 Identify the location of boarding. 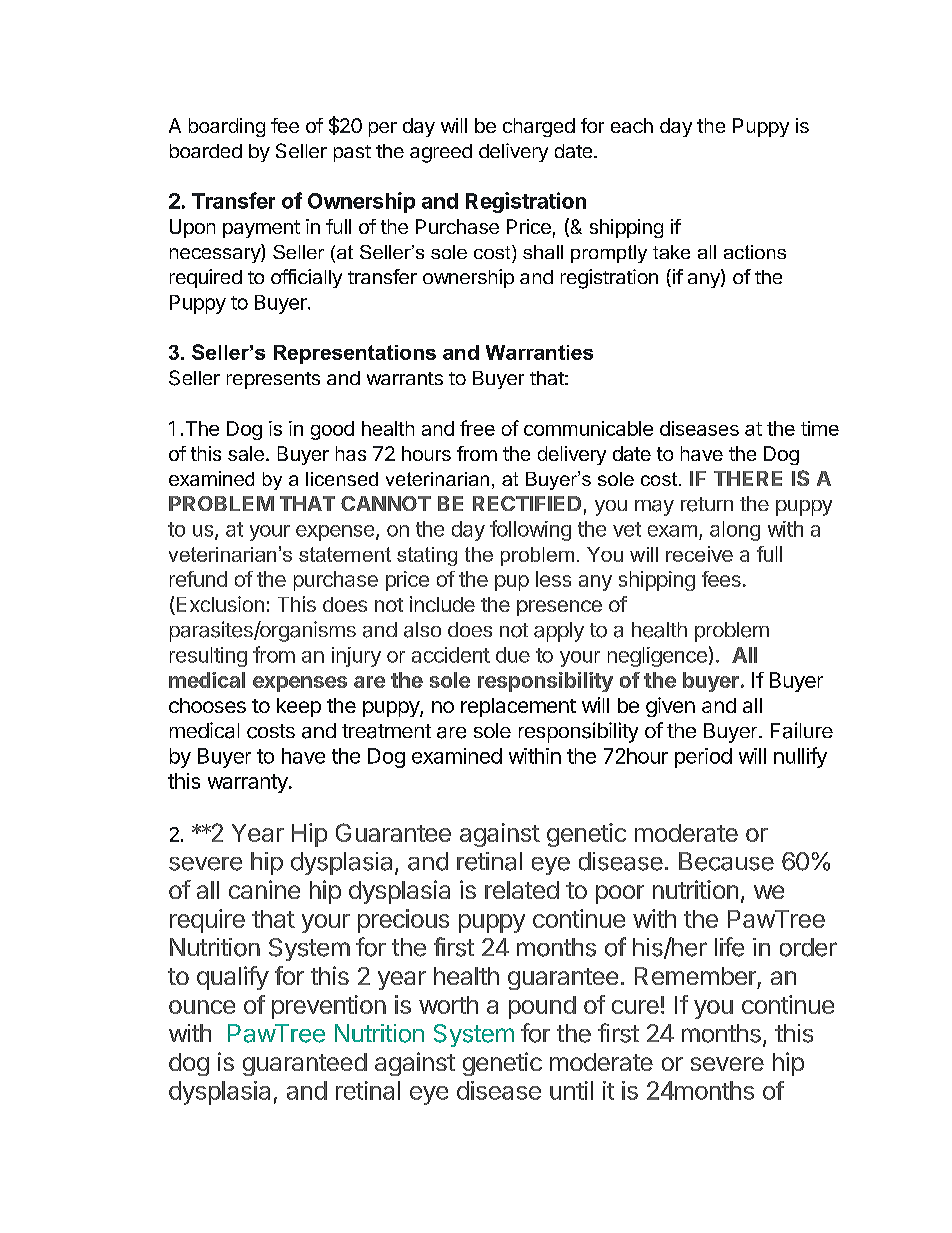
(227, 127).
